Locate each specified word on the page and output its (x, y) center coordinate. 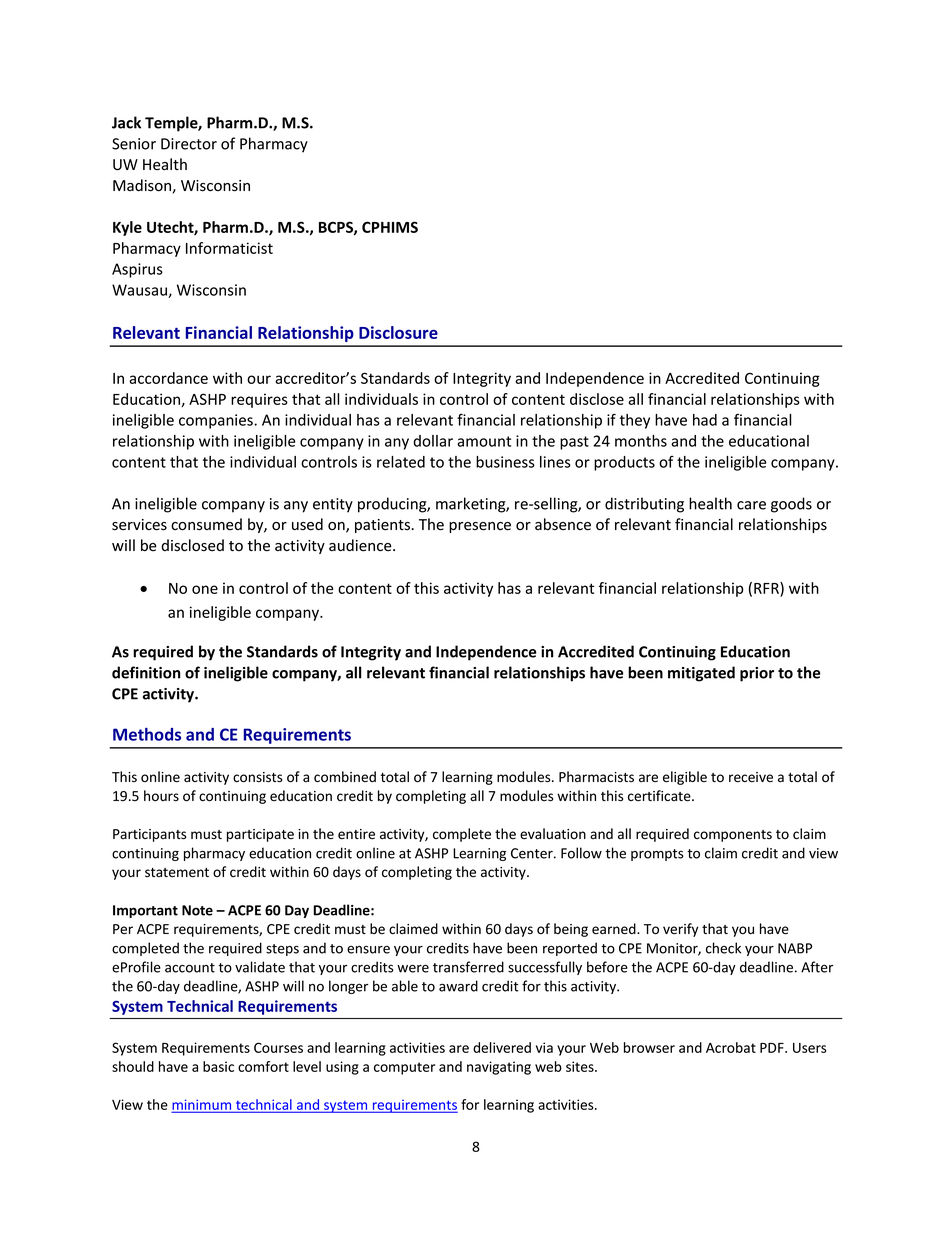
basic (218, 1066)
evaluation (553, 834)
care (751, 505)
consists (257, 777)
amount (484, 441)
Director (189, 144)
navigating (499, 1068)
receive (751, 777)
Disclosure (398, 332)
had (705, 420)
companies (217, 421)
